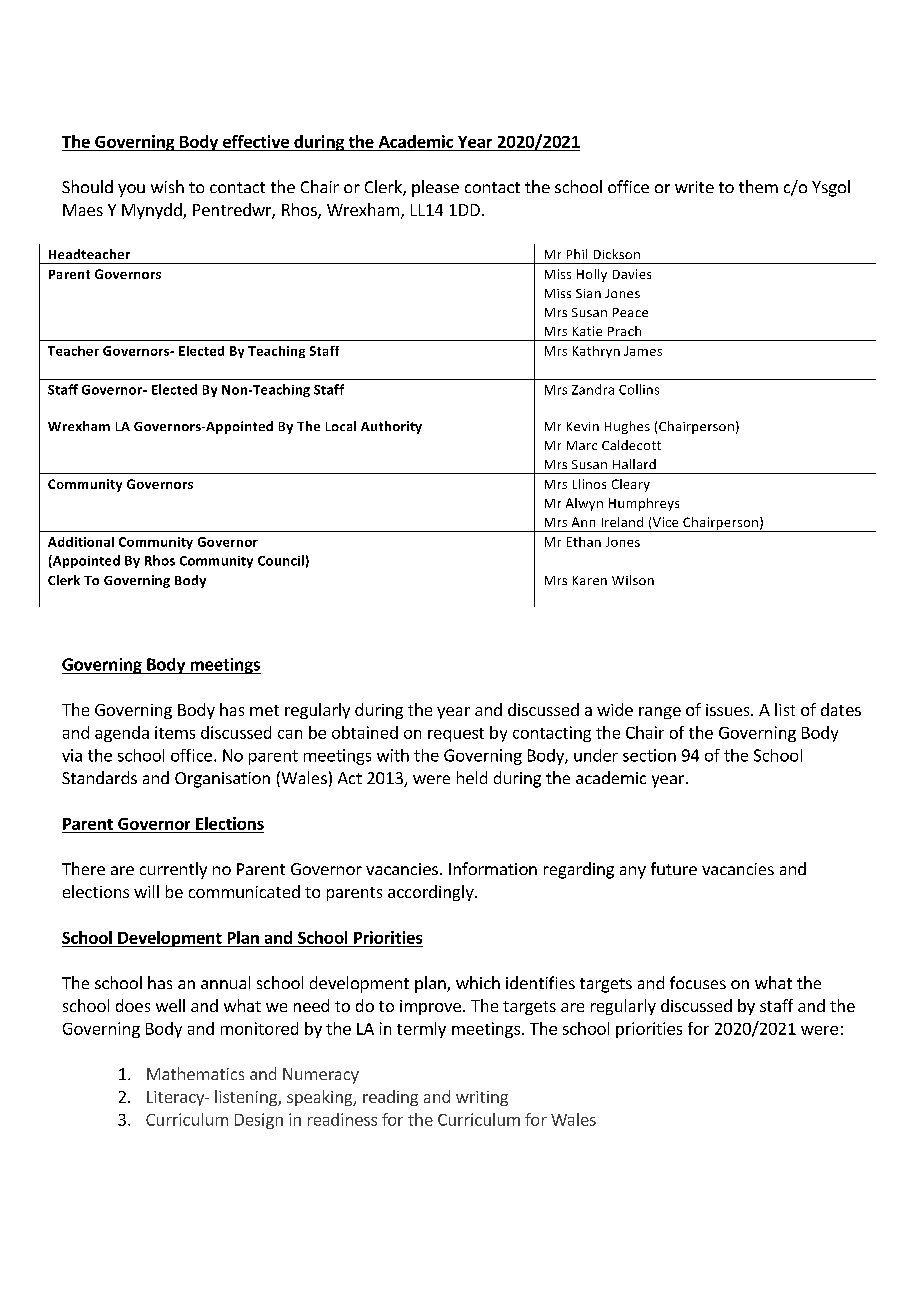 The image size is (924, 1308). What do you see at coordinates (175, 732) in the document?
I see `items` at bounding box center [175, 732].
